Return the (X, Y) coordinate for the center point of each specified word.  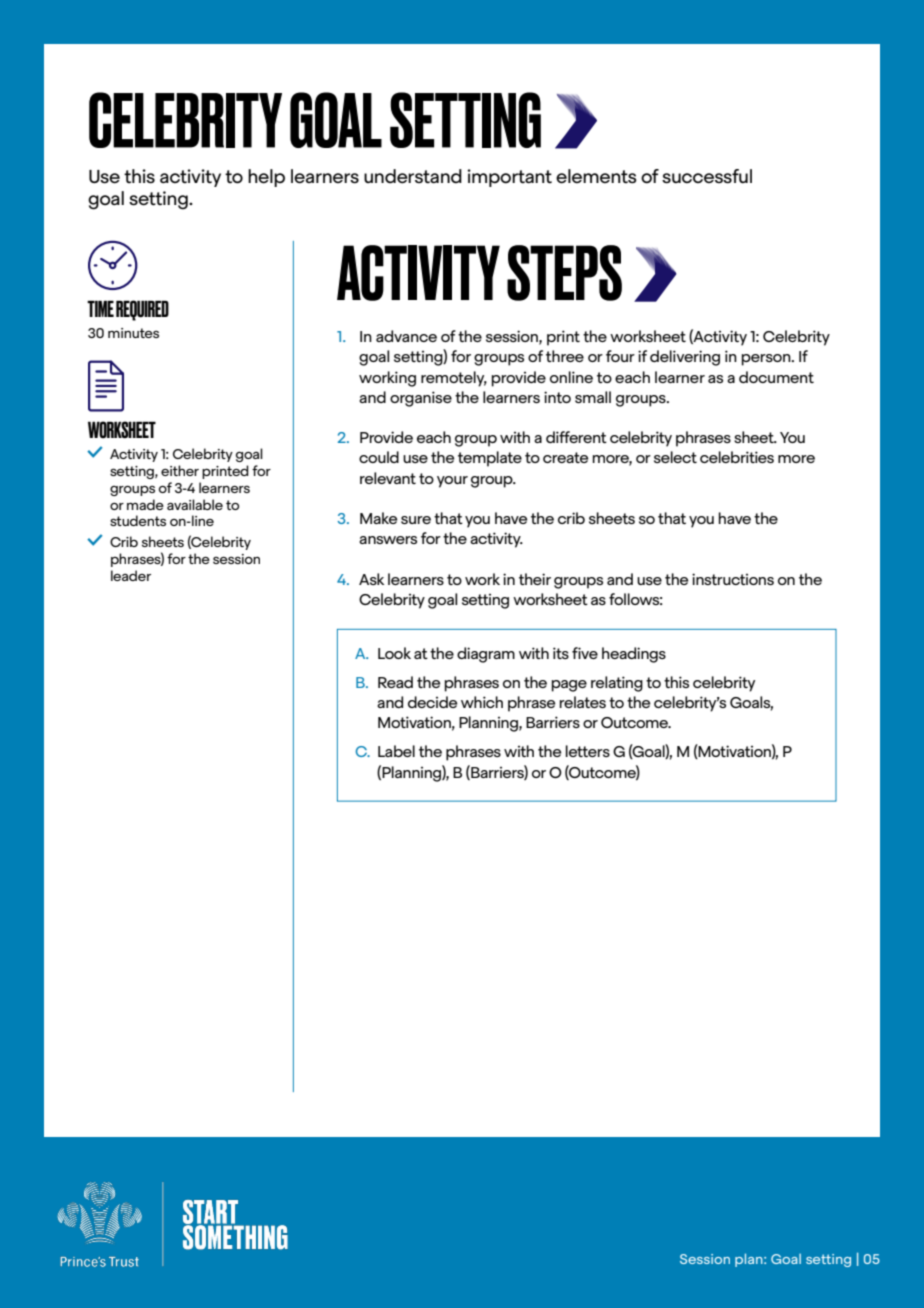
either (180, 470)
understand (413, 176)
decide (432, 702)
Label (396, 751)
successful (707, 176)
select (675, 457)
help (266, 178)
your (452, 482)
